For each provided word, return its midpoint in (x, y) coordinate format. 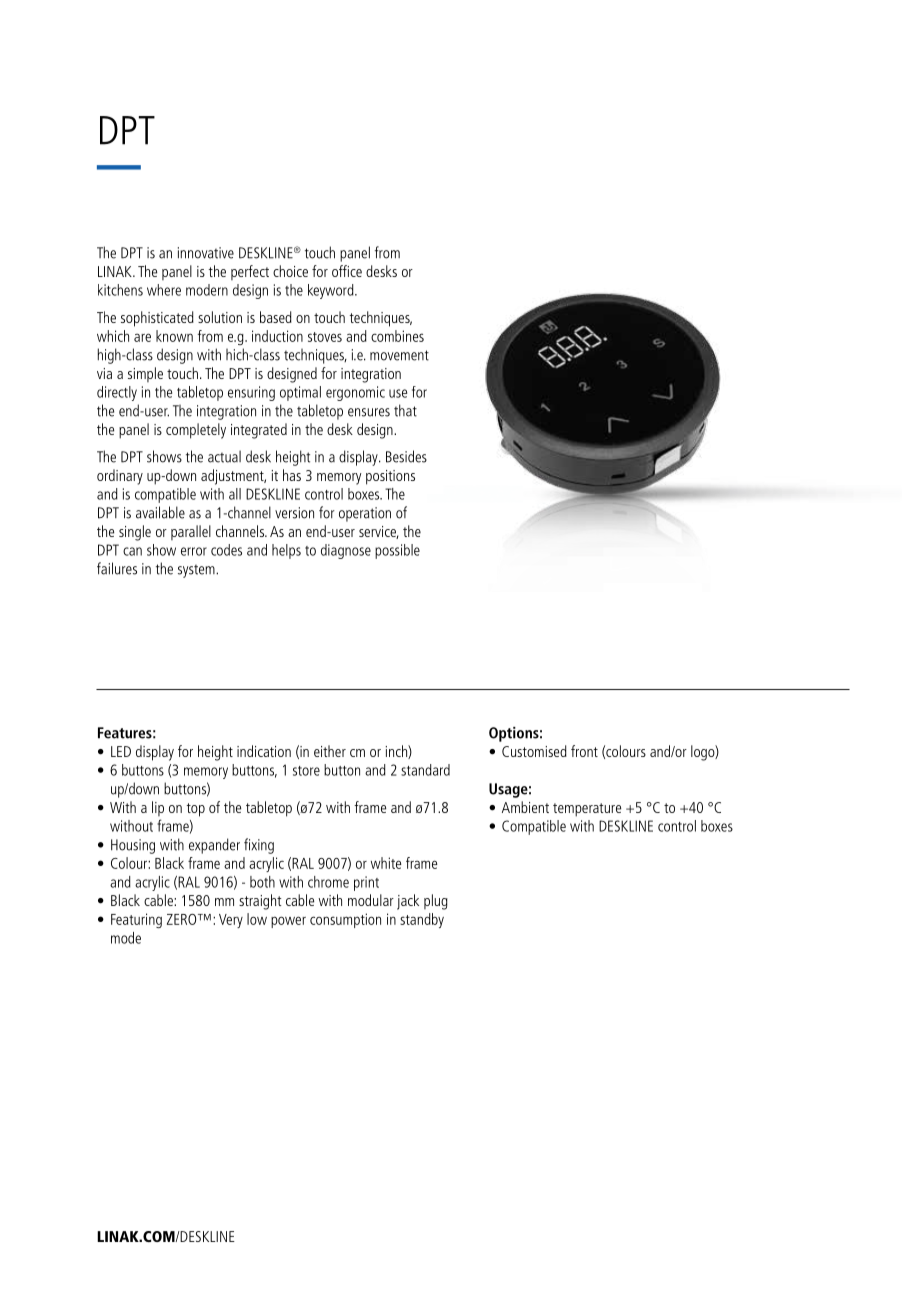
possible (397, 551)
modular (371, 900)
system (197, 571)
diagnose (346, 551)
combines (397, 336)
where (164, 290)
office (347, 271)
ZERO (183, 919)
